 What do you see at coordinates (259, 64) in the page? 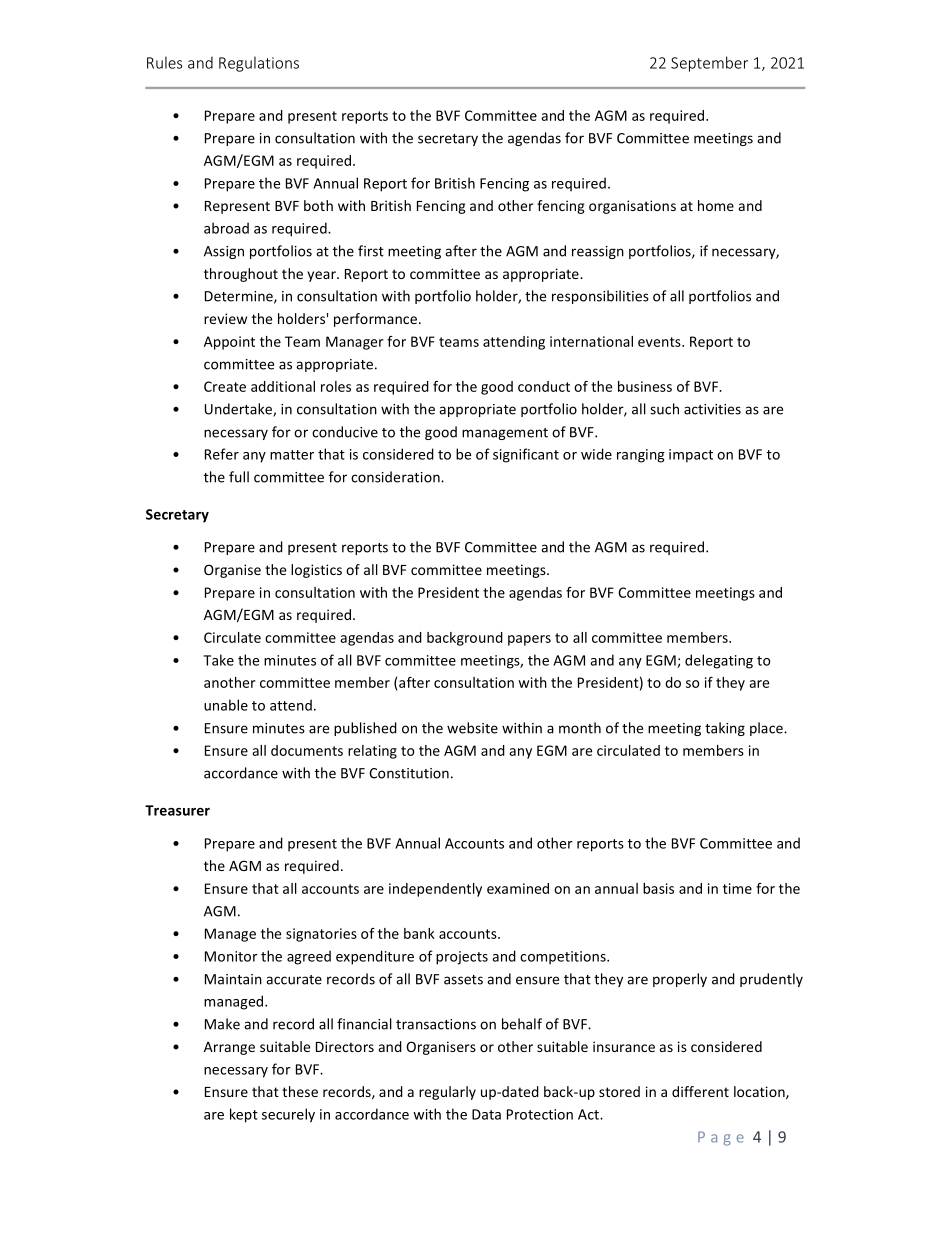
I see `Regulations` at bounding box center [259, 64].
